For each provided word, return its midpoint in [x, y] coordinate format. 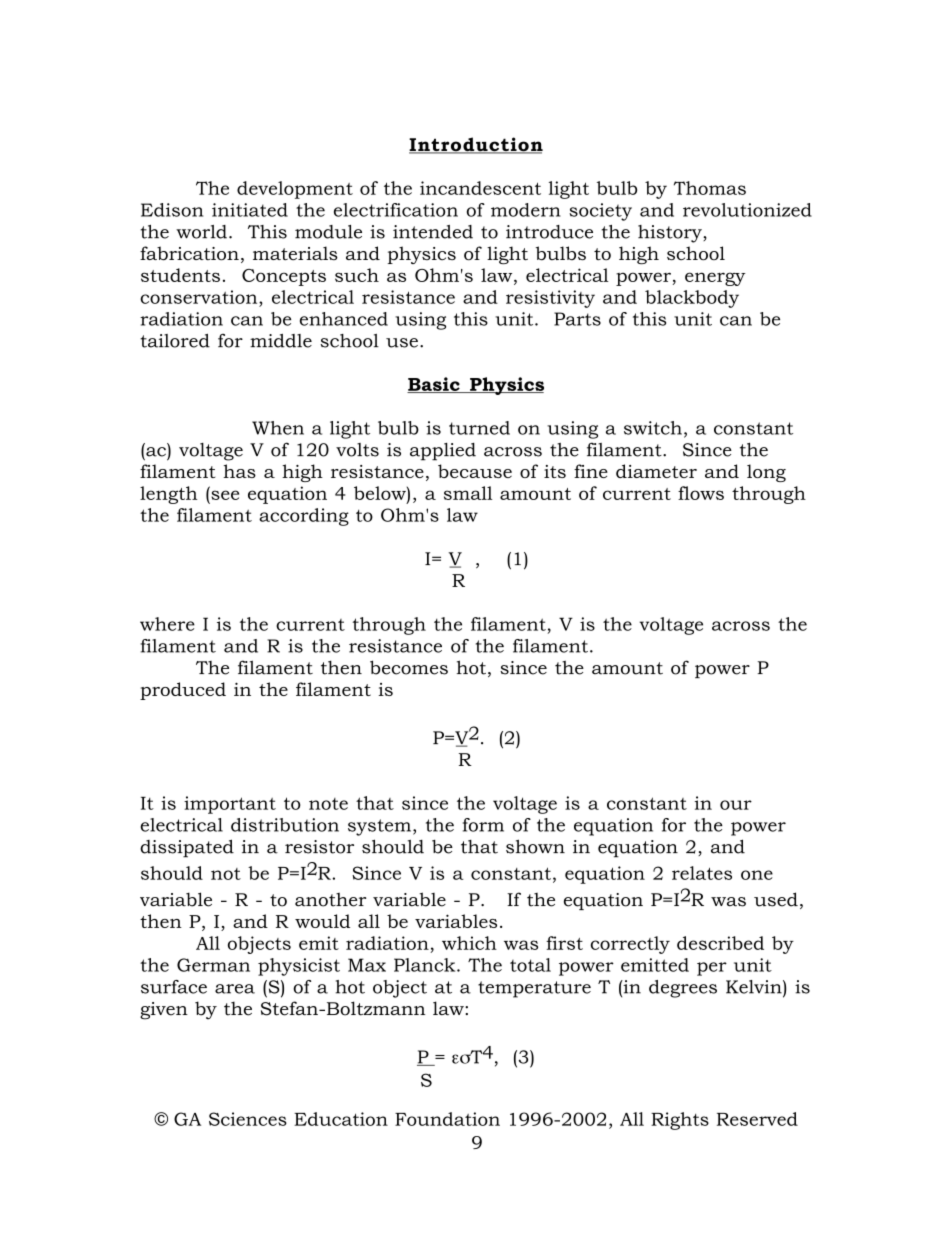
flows [701, 493]
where [167, 624]
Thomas [710, 188]
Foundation [447, 1119]
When [278, 428]
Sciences [248, 1119]
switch [653, 428]
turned [479, 428]
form [483, 825]
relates [702, 873]
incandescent [480, 188]
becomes [409, 667]
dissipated [187, 848]
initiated [250, 210]
